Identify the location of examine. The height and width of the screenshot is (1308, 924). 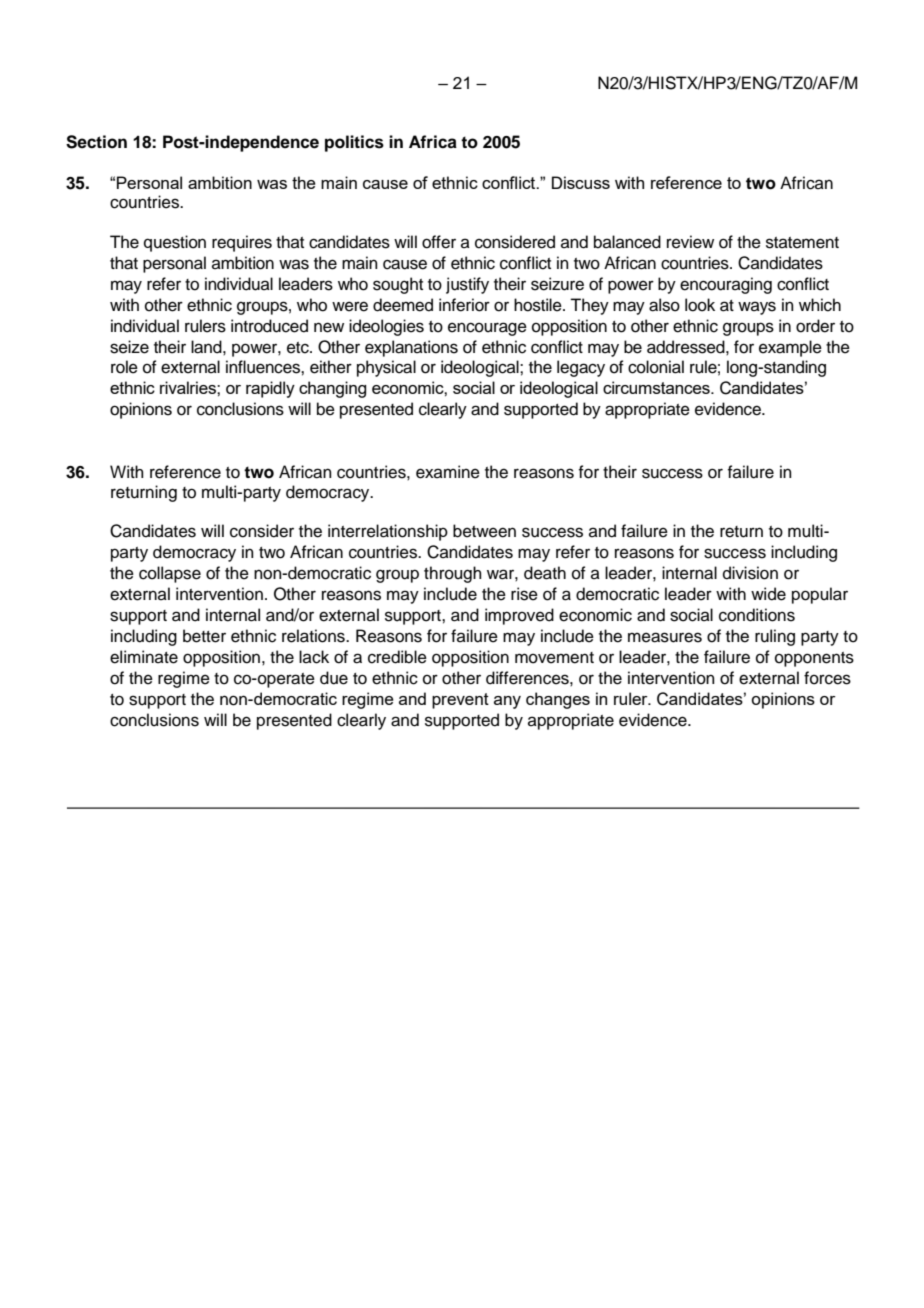
(448, 472).
